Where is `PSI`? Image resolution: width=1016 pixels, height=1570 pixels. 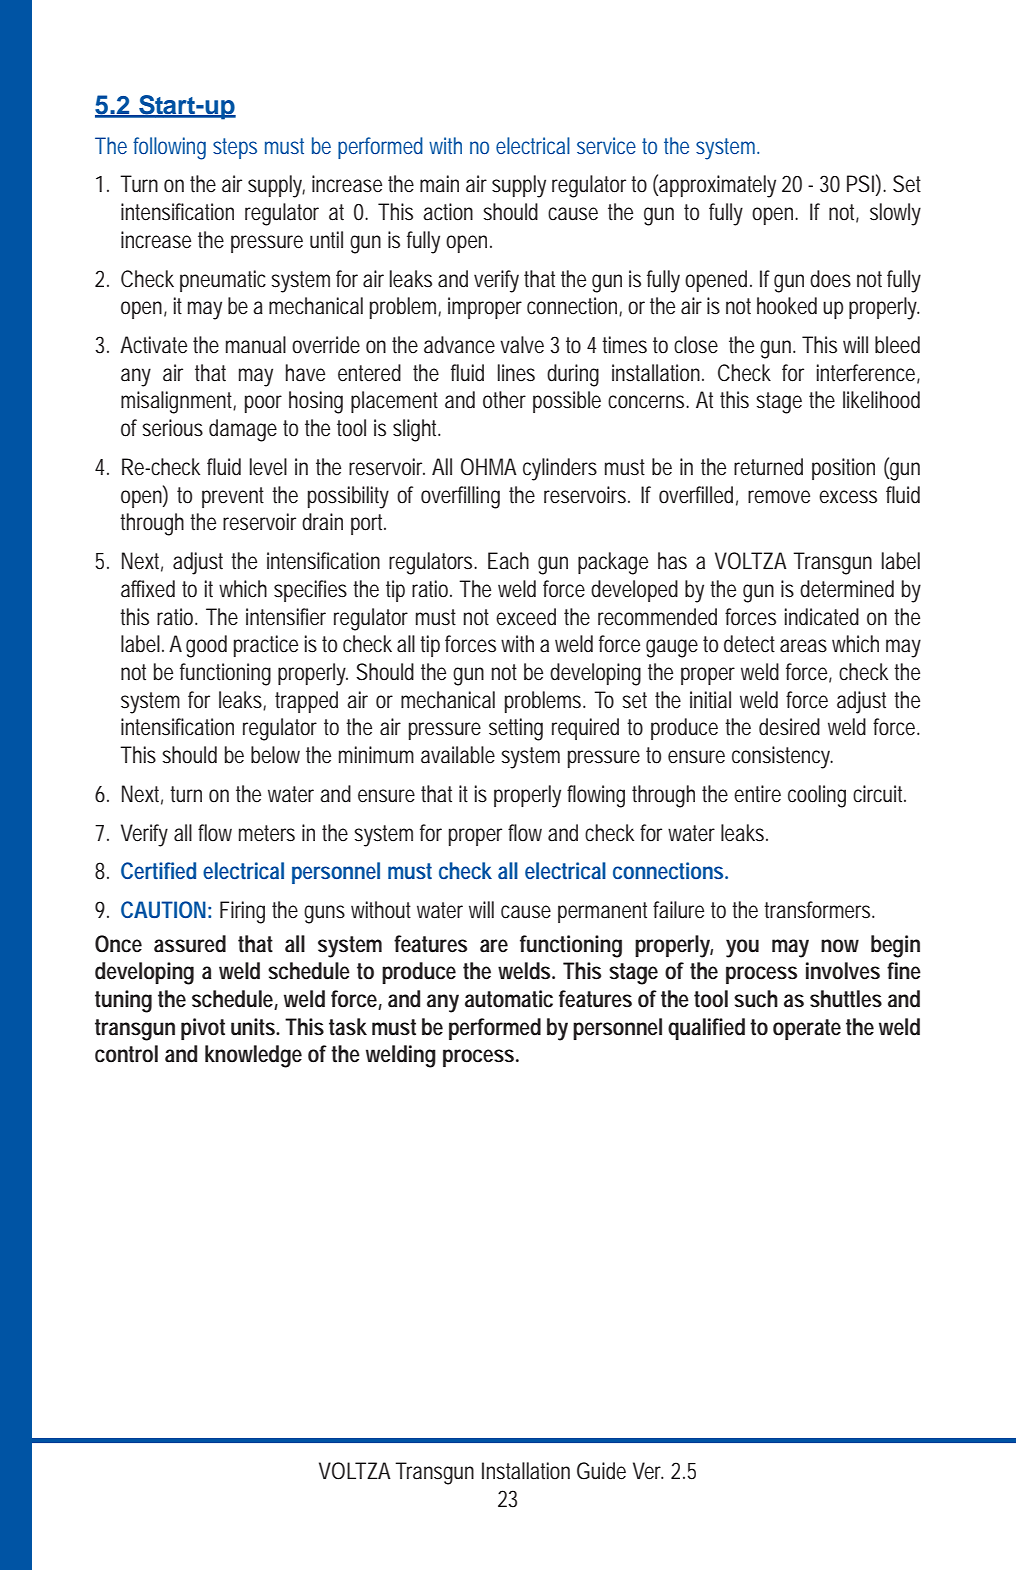
PSI is located at coordinates (860, 184).
